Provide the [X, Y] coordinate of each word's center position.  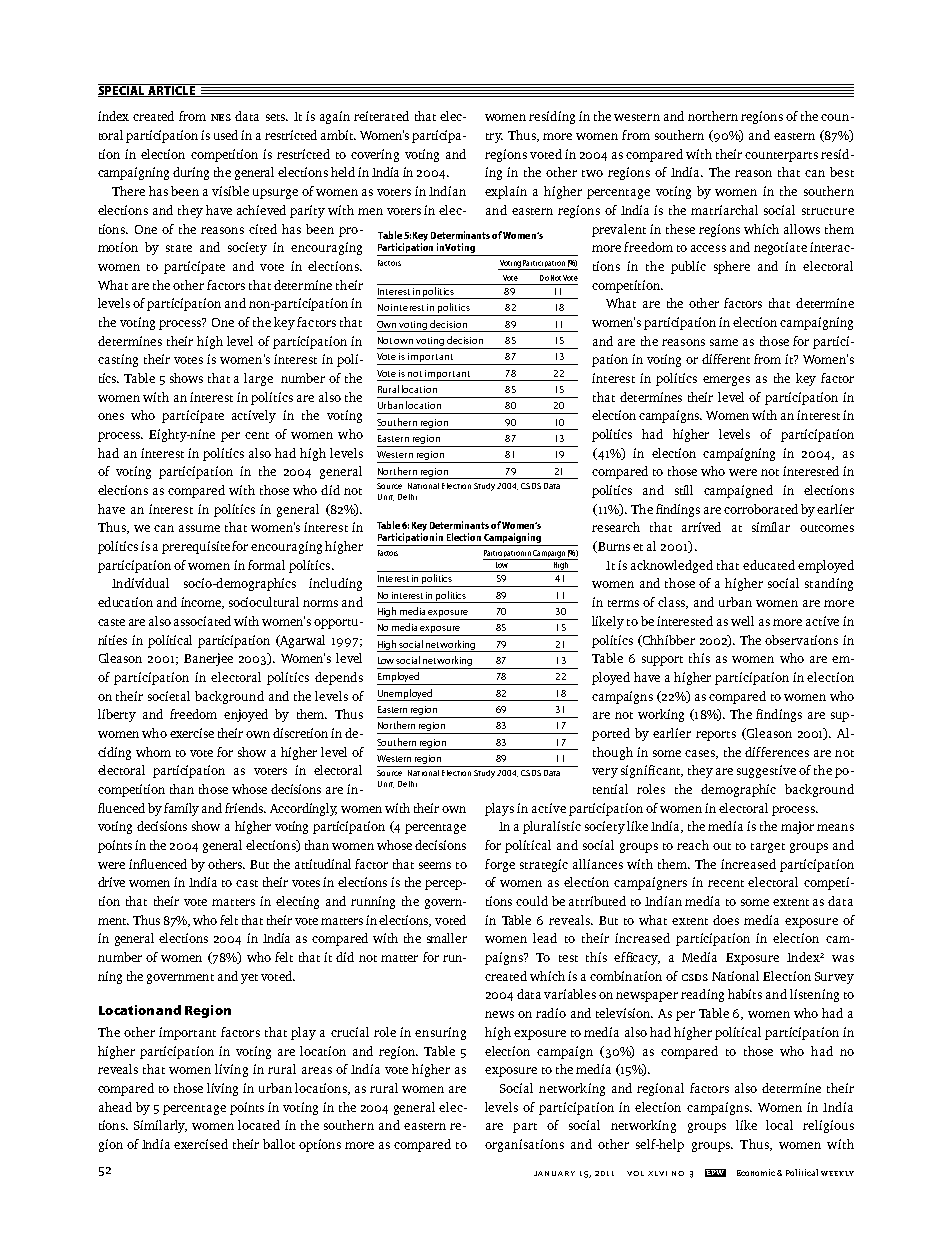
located [259, 1125]
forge [500, 865]
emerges [726, 381]
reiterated [381, 116]
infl [138, 864]
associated [202, 621]
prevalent [619, 230]
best [842, 172]
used [226, 135]
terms [623, 603]
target [768, 848]
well [742, 621]
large [258, 379]
